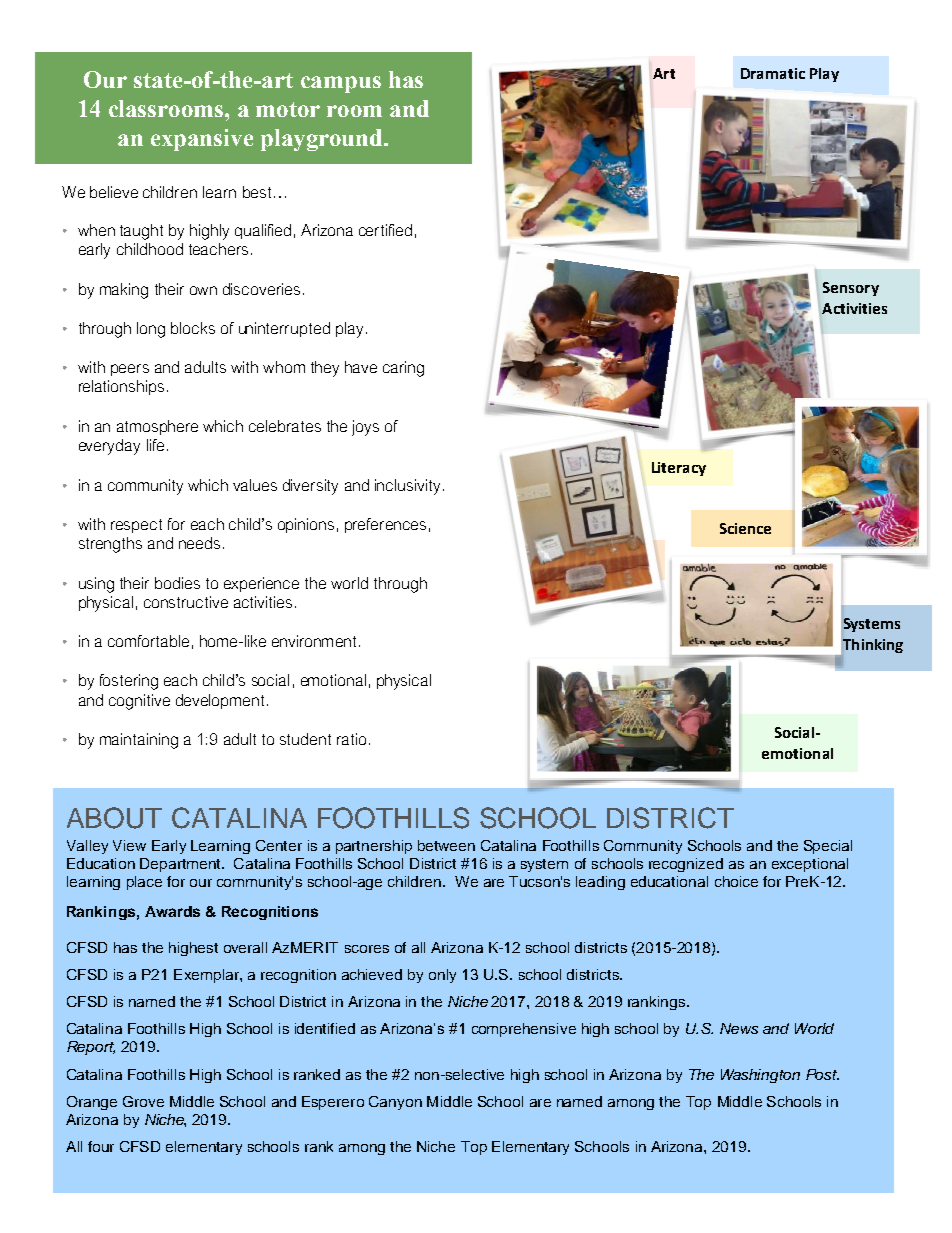 This screenshot has height=1233, width=952. What do you see at coordinates (143, 1101) in the screenshot?
I see `Grove` at bounding box center [143, 1101].
